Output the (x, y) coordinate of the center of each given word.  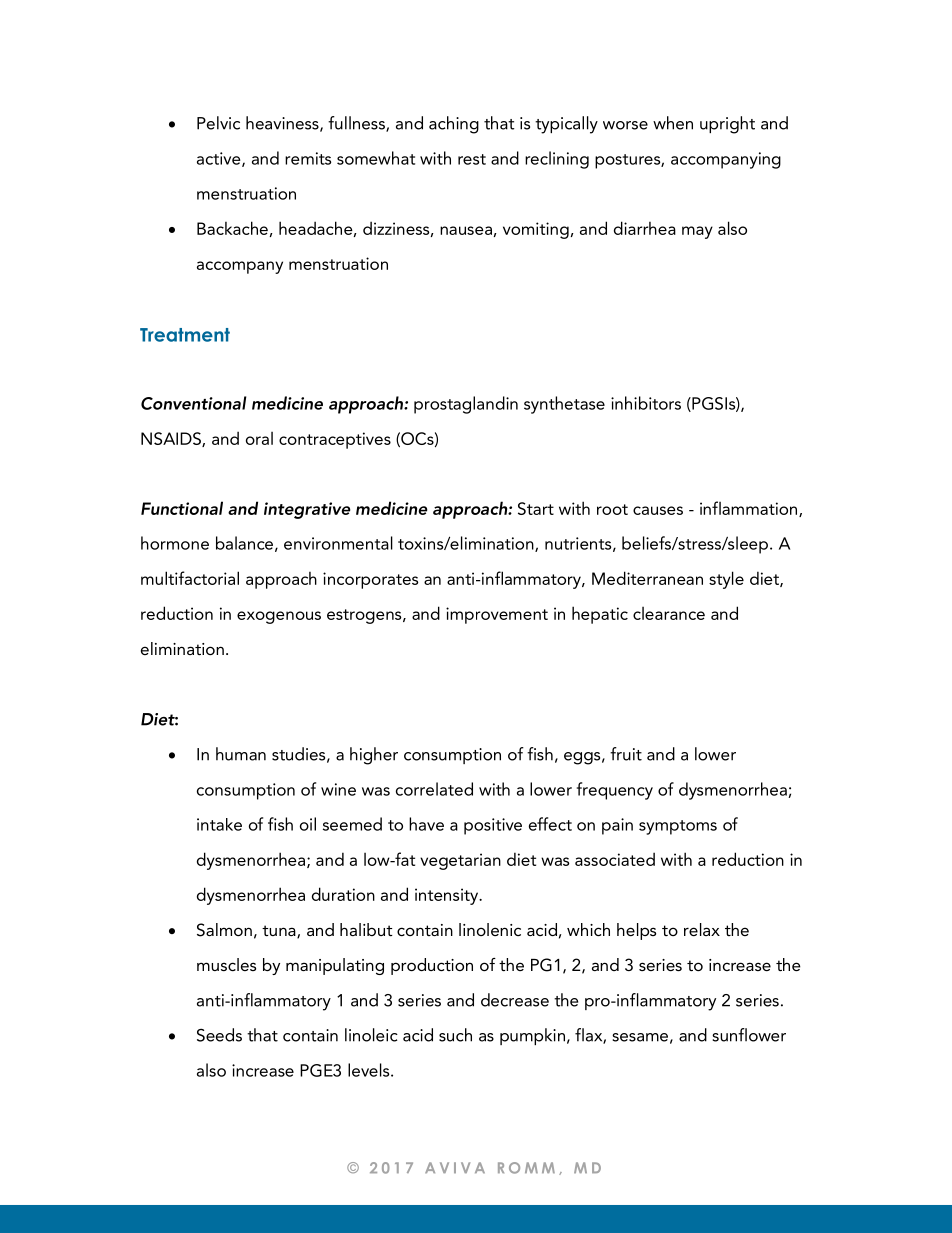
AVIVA (455, 1167)
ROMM (526, 1168)
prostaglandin (466, 405)
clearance (669, 613)
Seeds (219, 1035)
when (673, 123)
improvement (497, 615)
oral (259, 438)
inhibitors (646, 403)
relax (702, 929)
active (220, 159)
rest (472, 159)
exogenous (279, 617)
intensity (448, 896)
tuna (280, 932)
